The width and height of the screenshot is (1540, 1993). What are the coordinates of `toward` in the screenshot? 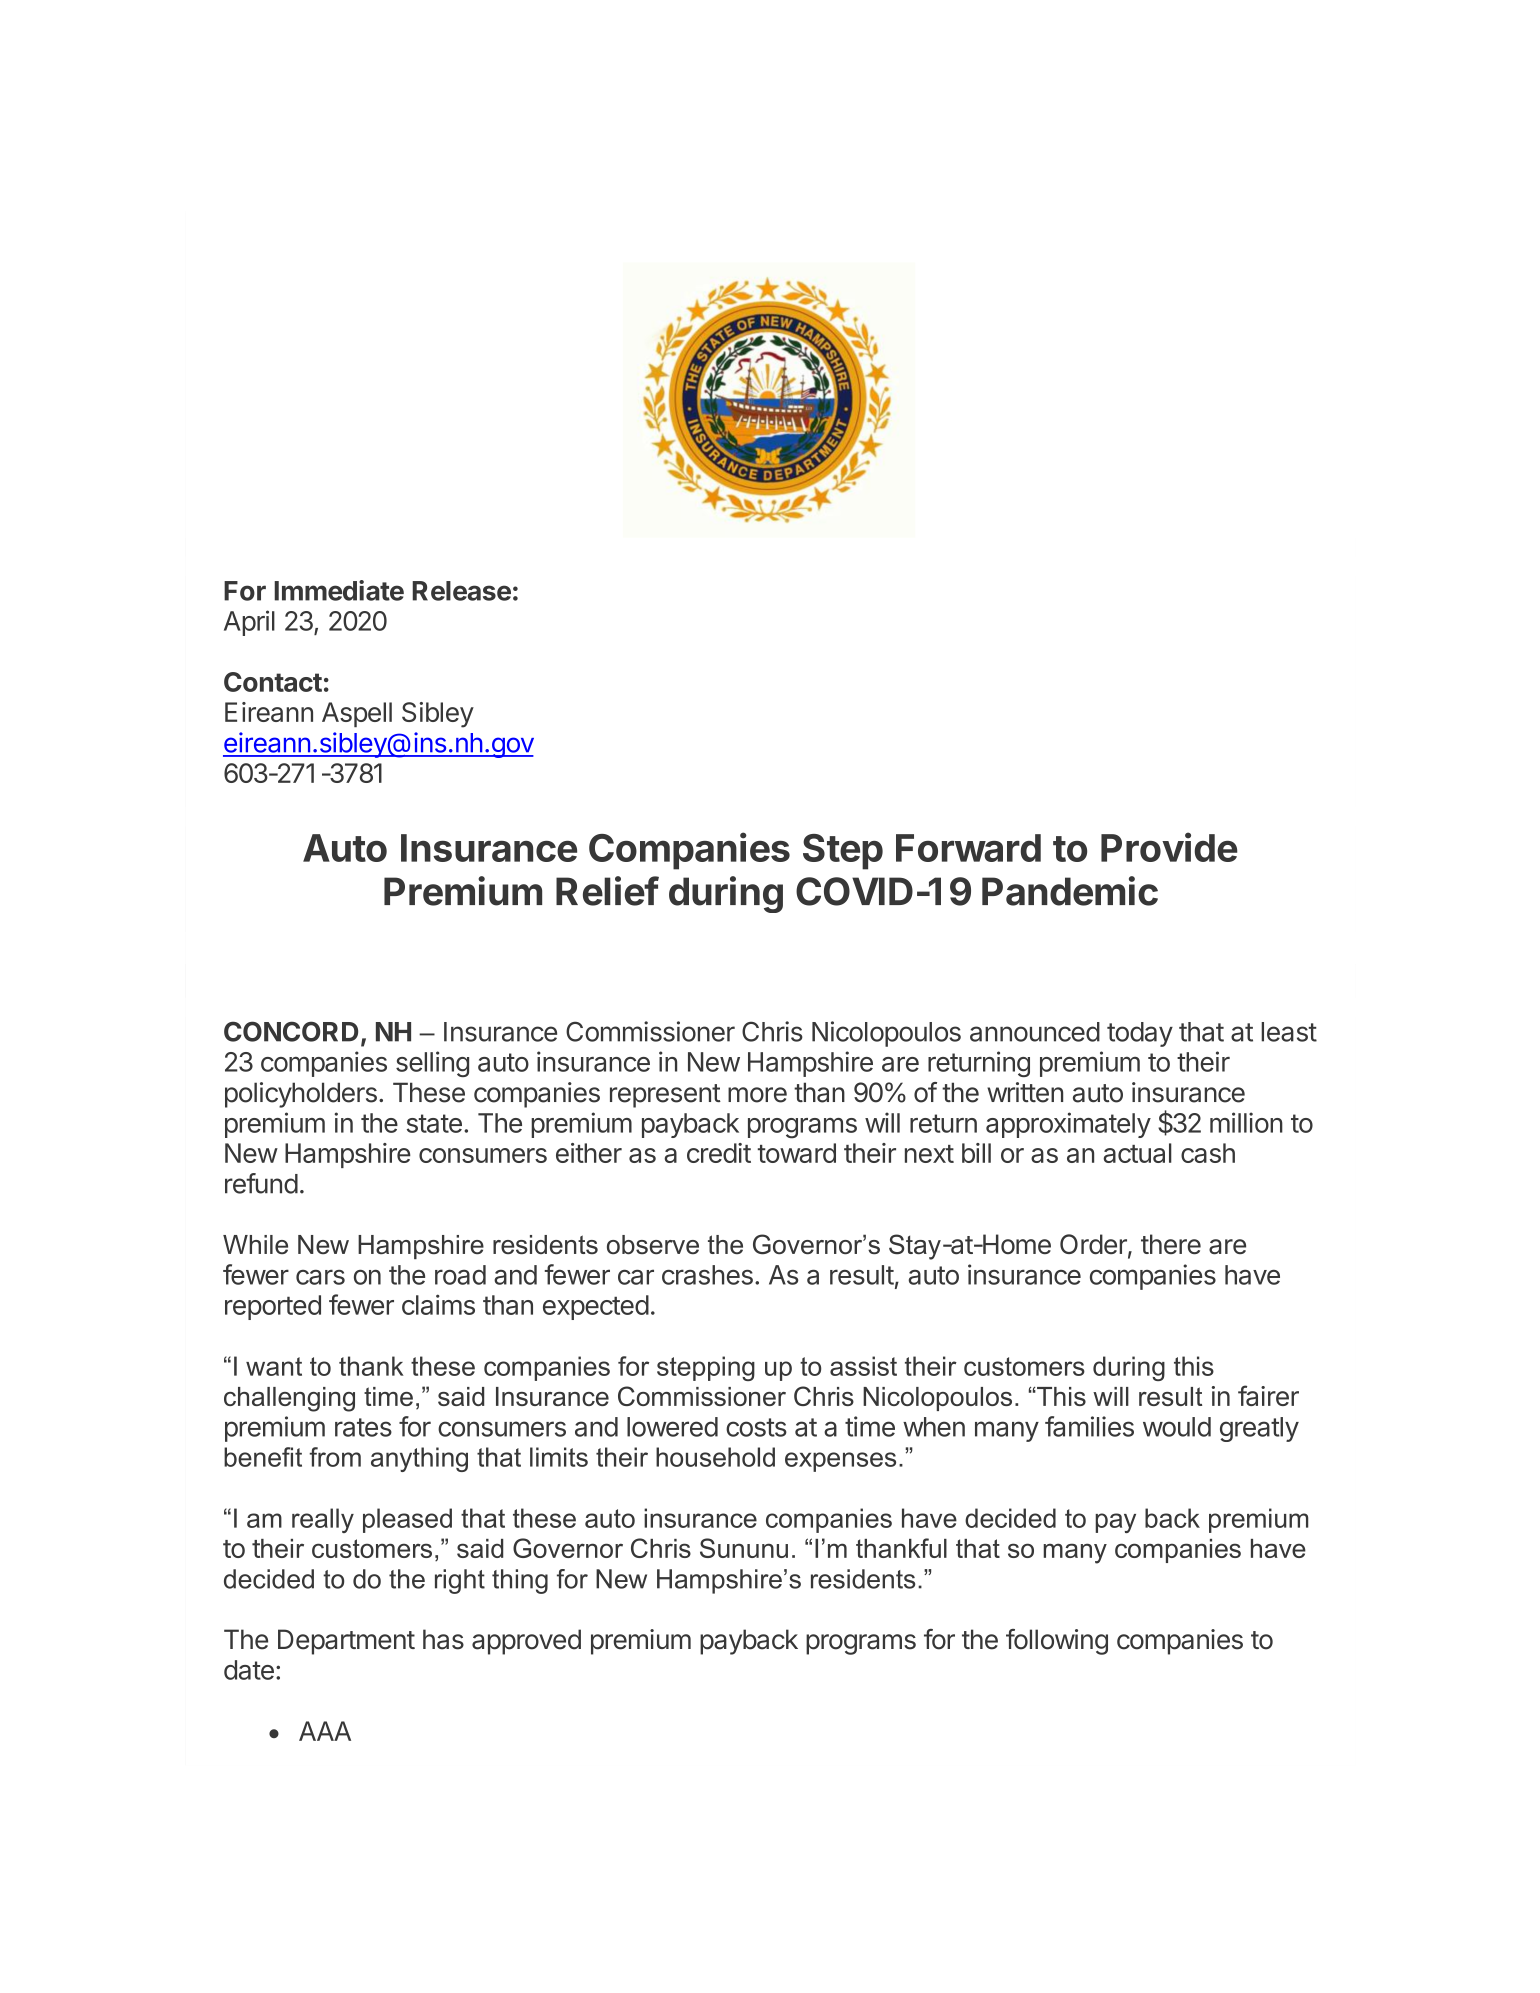 It's located at (797, 1153).
